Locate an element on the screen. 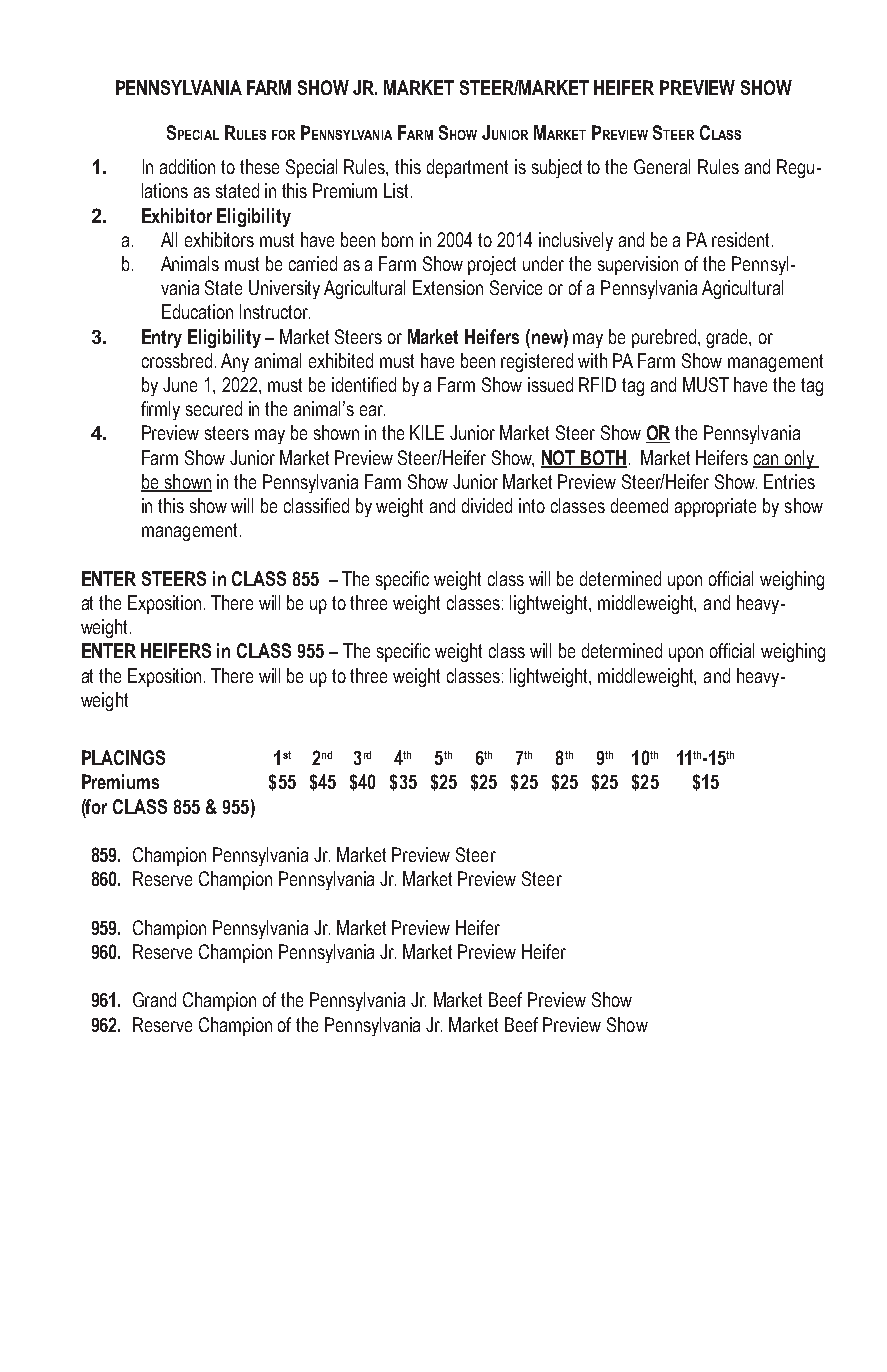 The width and height of the screenshot is (887, 1372). department is located at coordinates (467, 168).
